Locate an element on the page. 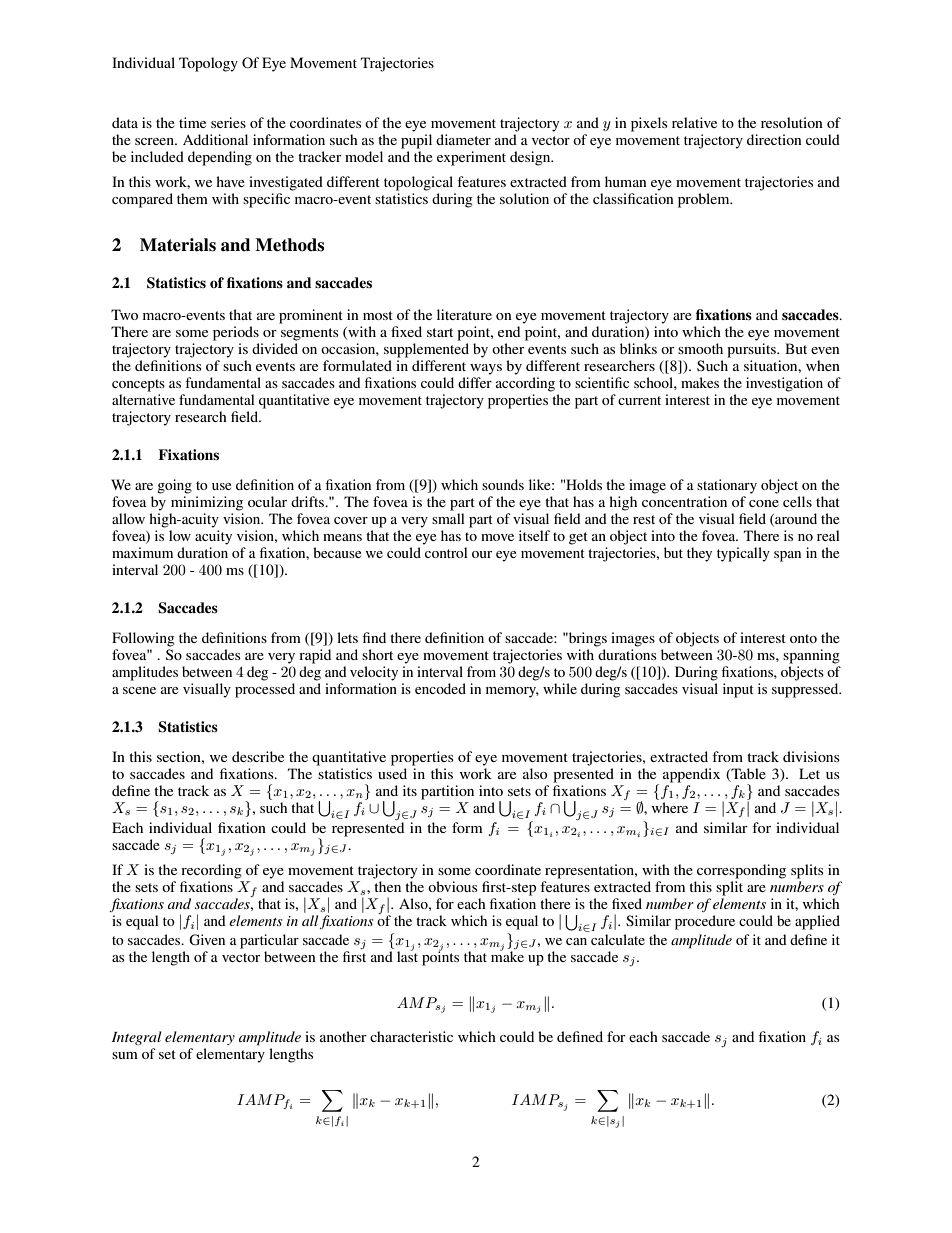  memory is located at coordinates (512, 692).
